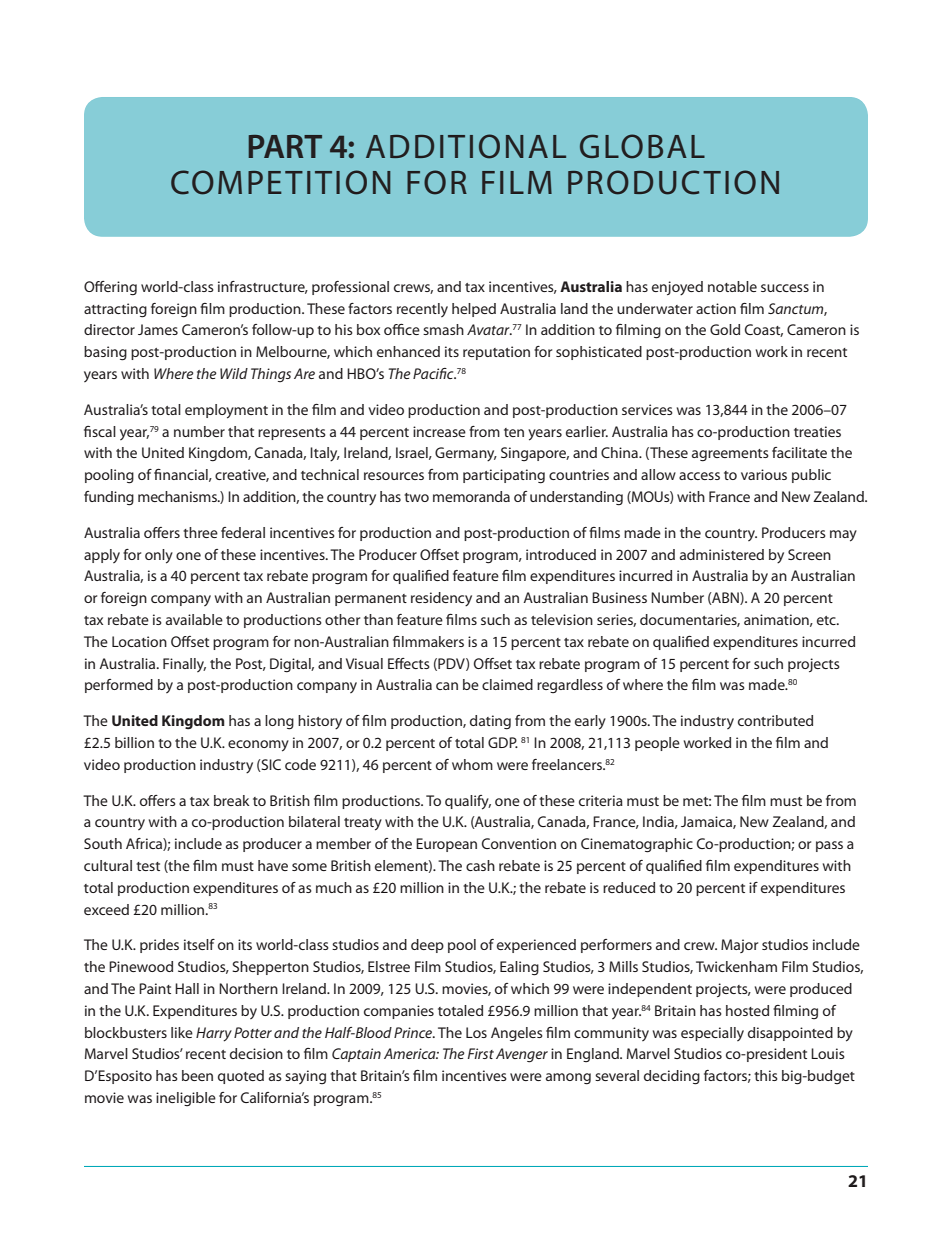  I want to click on notable, so click(732, 286).
